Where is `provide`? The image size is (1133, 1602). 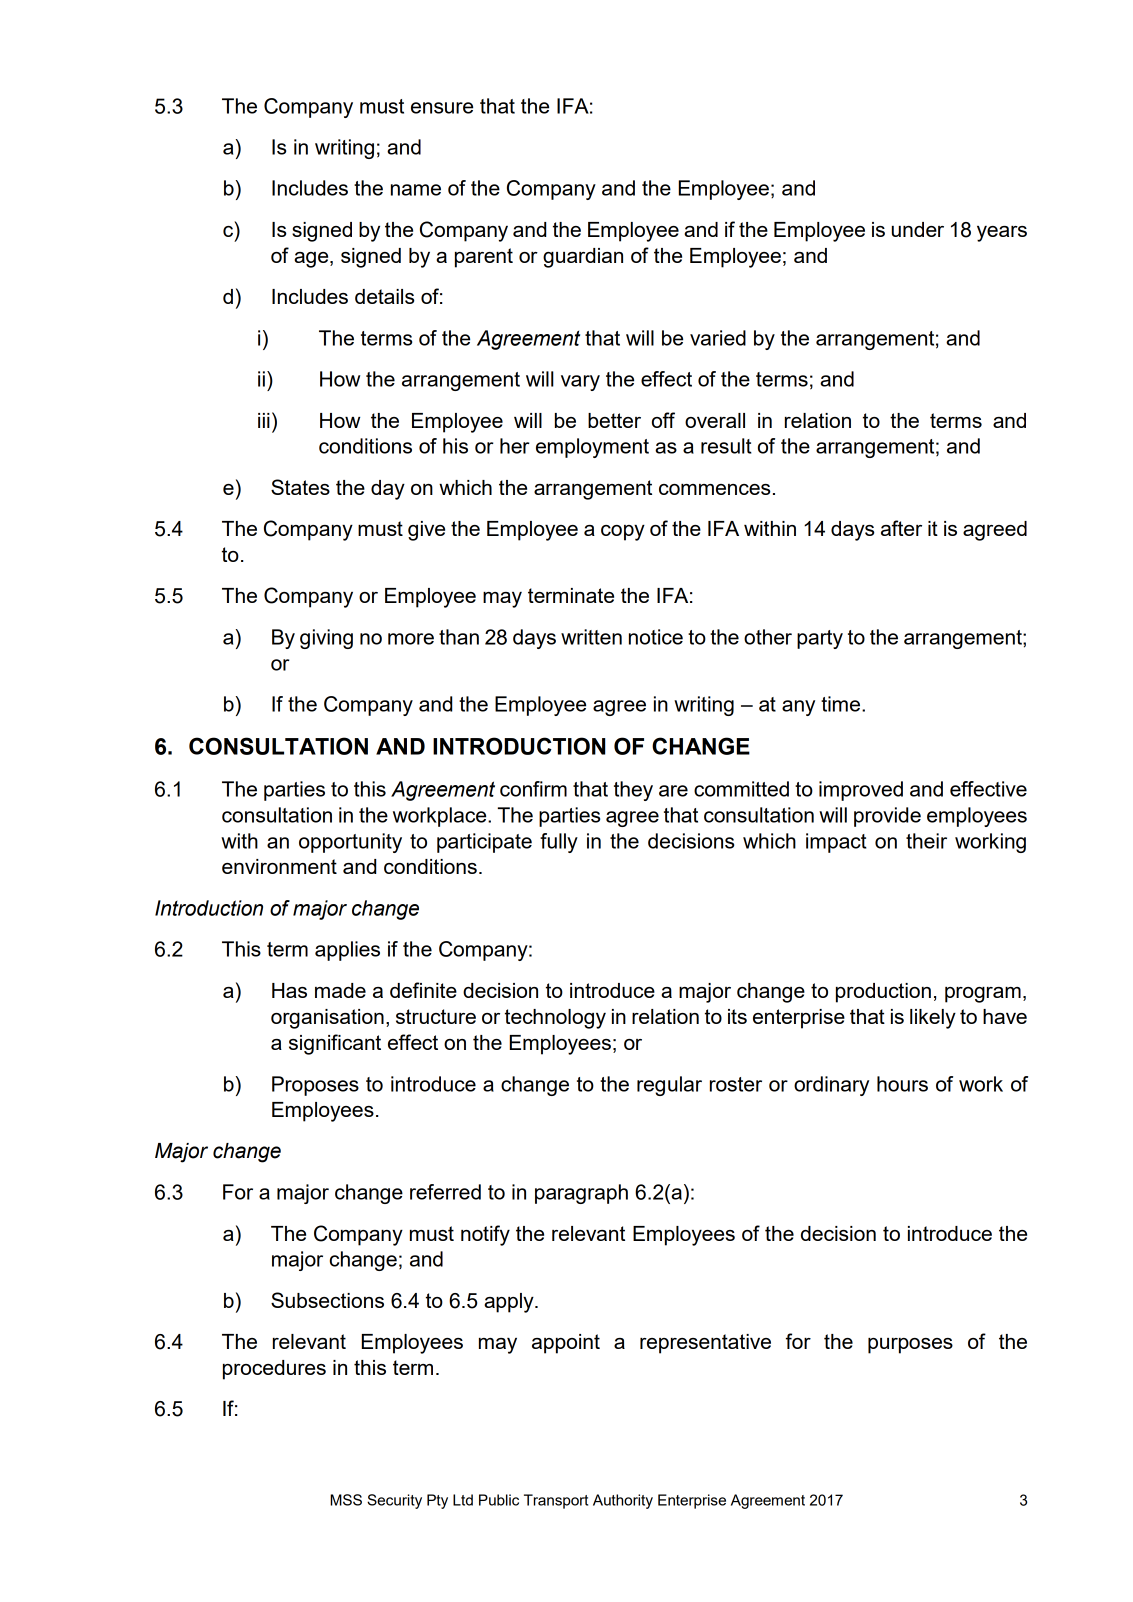
provide is located at coordinates (887, 817).
